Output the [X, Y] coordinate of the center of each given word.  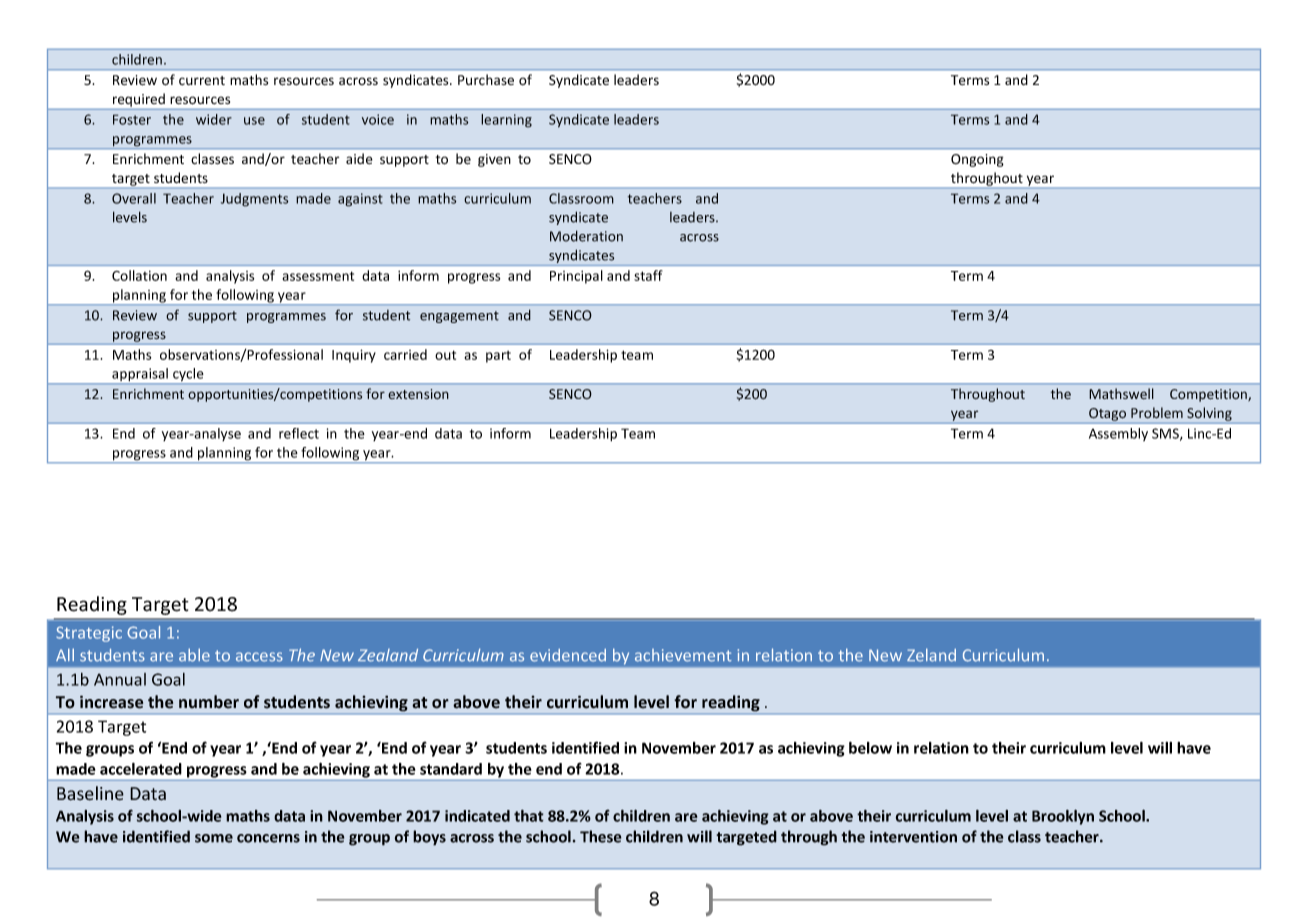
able [194, 655]
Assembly [1118, 434]
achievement [683, 655]
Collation [139, 275]
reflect [299, 433]
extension [418, 394]
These [601, 836]
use [254, 121]
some [214, 838]
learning [506, 121]
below [870, 748]
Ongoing [977, 160]
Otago [1107, 414]
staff [648, 275]
